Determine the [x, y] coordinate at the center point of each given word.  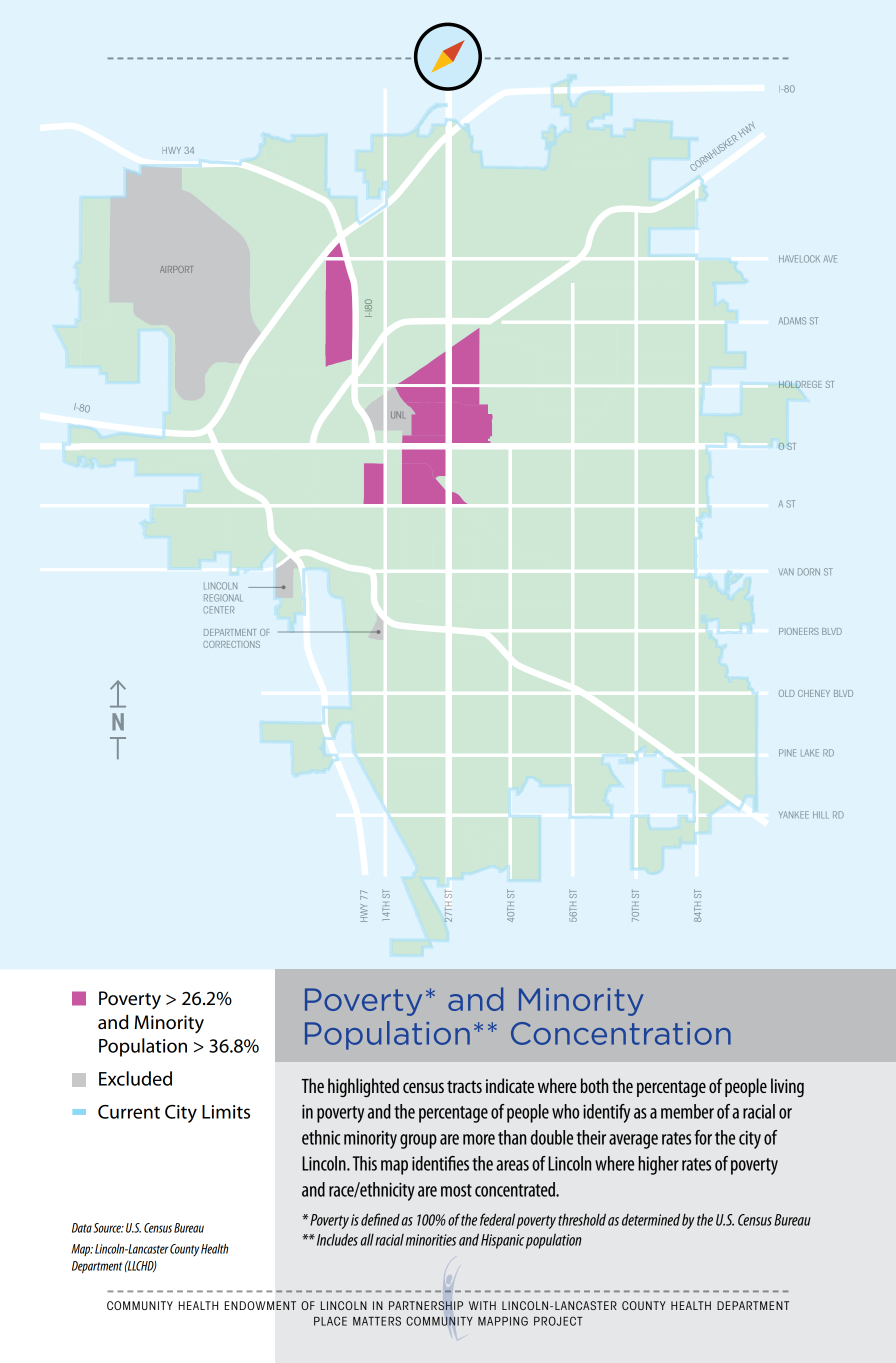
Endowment [260, 1305]
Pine [787, 753]
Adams [792, 321]
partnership [426, 1305]
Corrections [231, 644]
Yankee [794, 815]
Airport [176, 269]
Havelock [799, 259]
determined [651, 1219]
